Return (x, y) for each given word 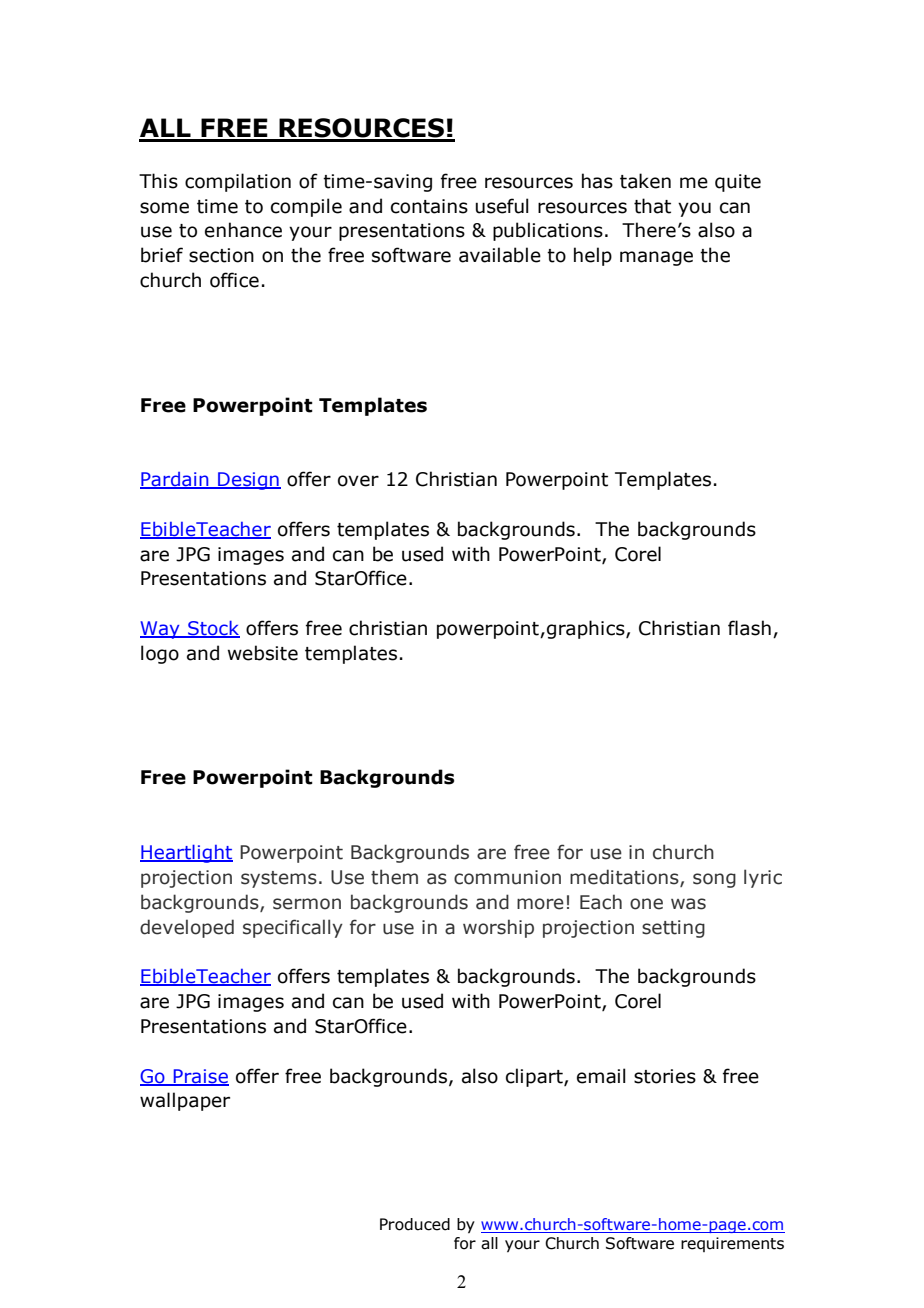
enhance (243, 230)
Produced (415, 1224)
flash (749, 628)
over (358, 481)
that (652, 206)
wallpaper (185, 1101)
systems (279, 879)
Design (248, 481)
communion (507, 877)
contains (429, 206)
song (714, 880)
